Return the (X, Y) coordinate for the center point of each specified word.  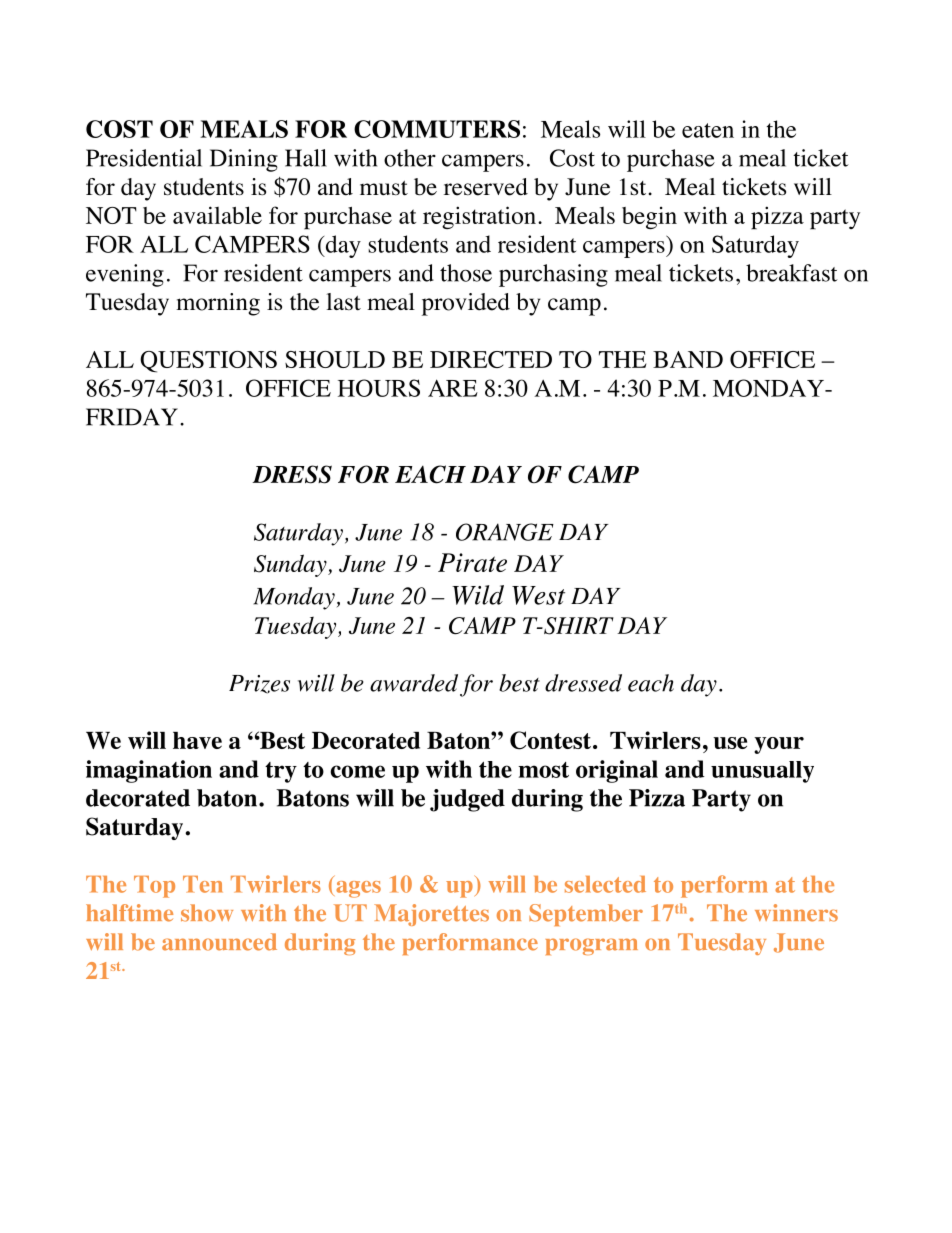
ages (358, 889)
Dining (244, 160)
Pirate (472, 562)
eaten (708, 130)
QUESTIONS (208, 362)
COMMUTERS (437, 129)
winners (796, 913)
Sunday (291, 565)
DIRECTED (491, 359)
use (730, 743)
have (197, 740)
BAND (688, 359)
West (538, 595)
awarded (414, 683)
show (207, 913)
